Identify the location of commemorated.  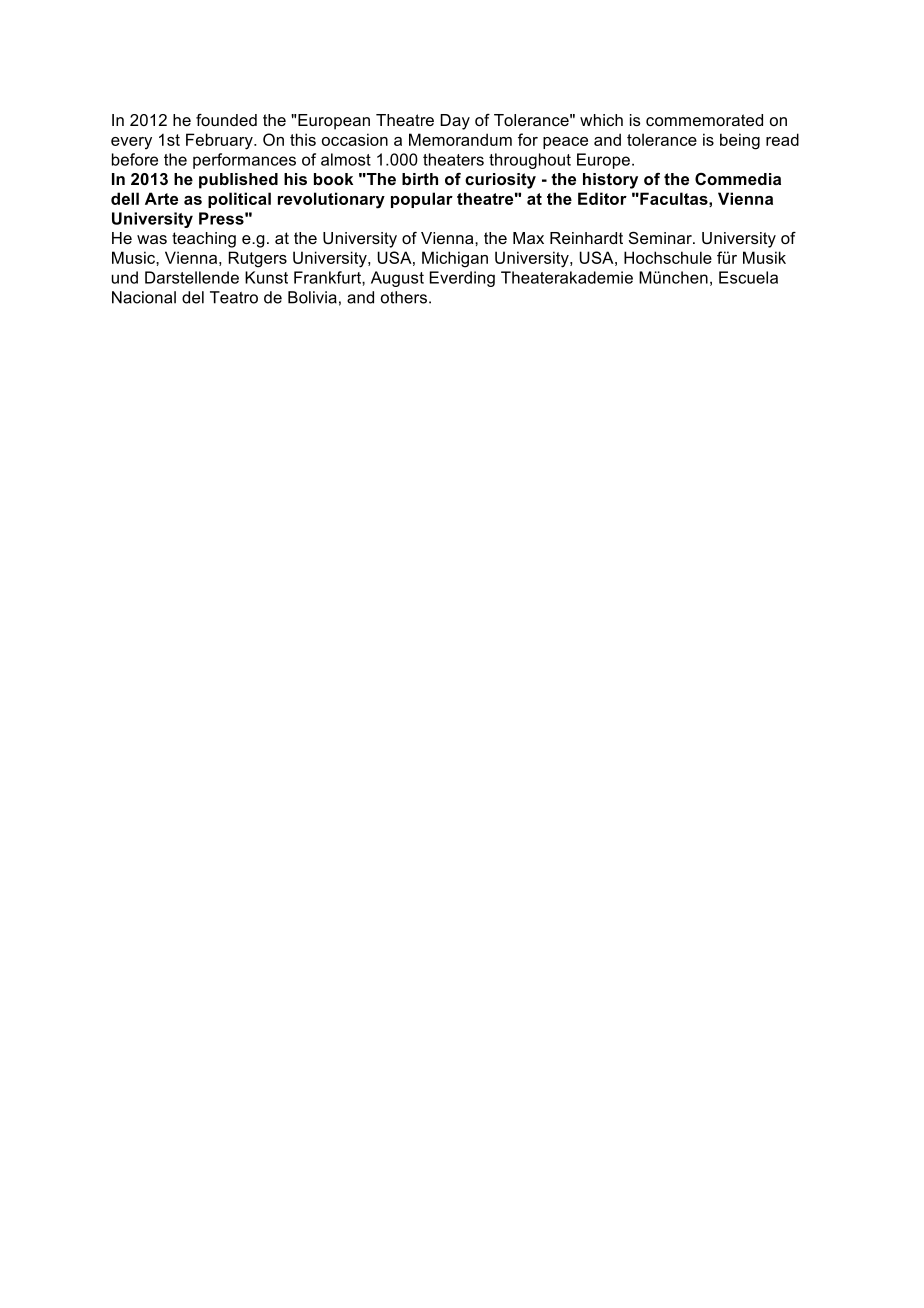
(704, 120).
